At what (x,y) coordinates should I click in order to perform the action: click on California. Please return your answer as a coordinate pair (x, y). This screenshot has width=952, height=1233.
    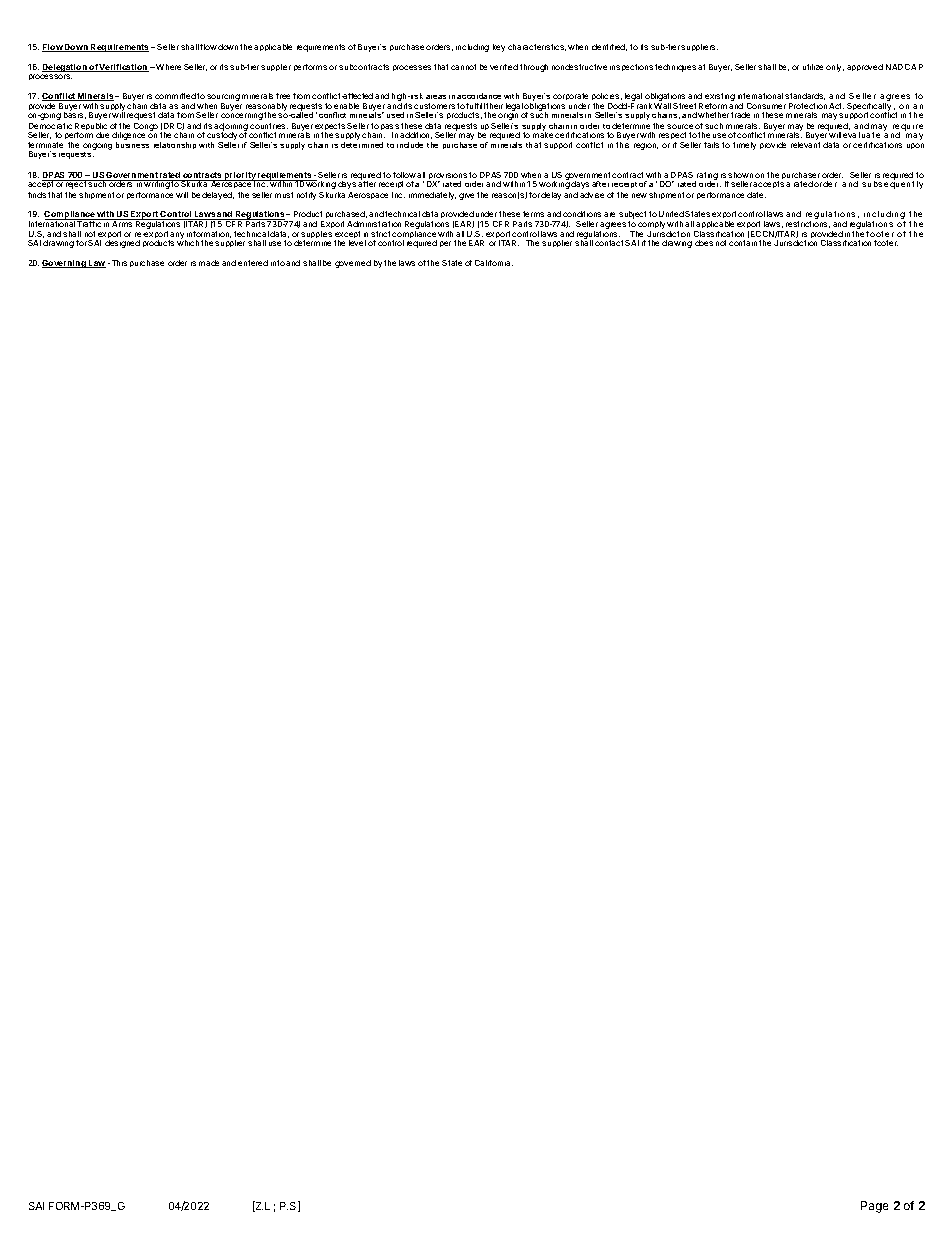
    Looking at the image, I should click on (494, 263).
